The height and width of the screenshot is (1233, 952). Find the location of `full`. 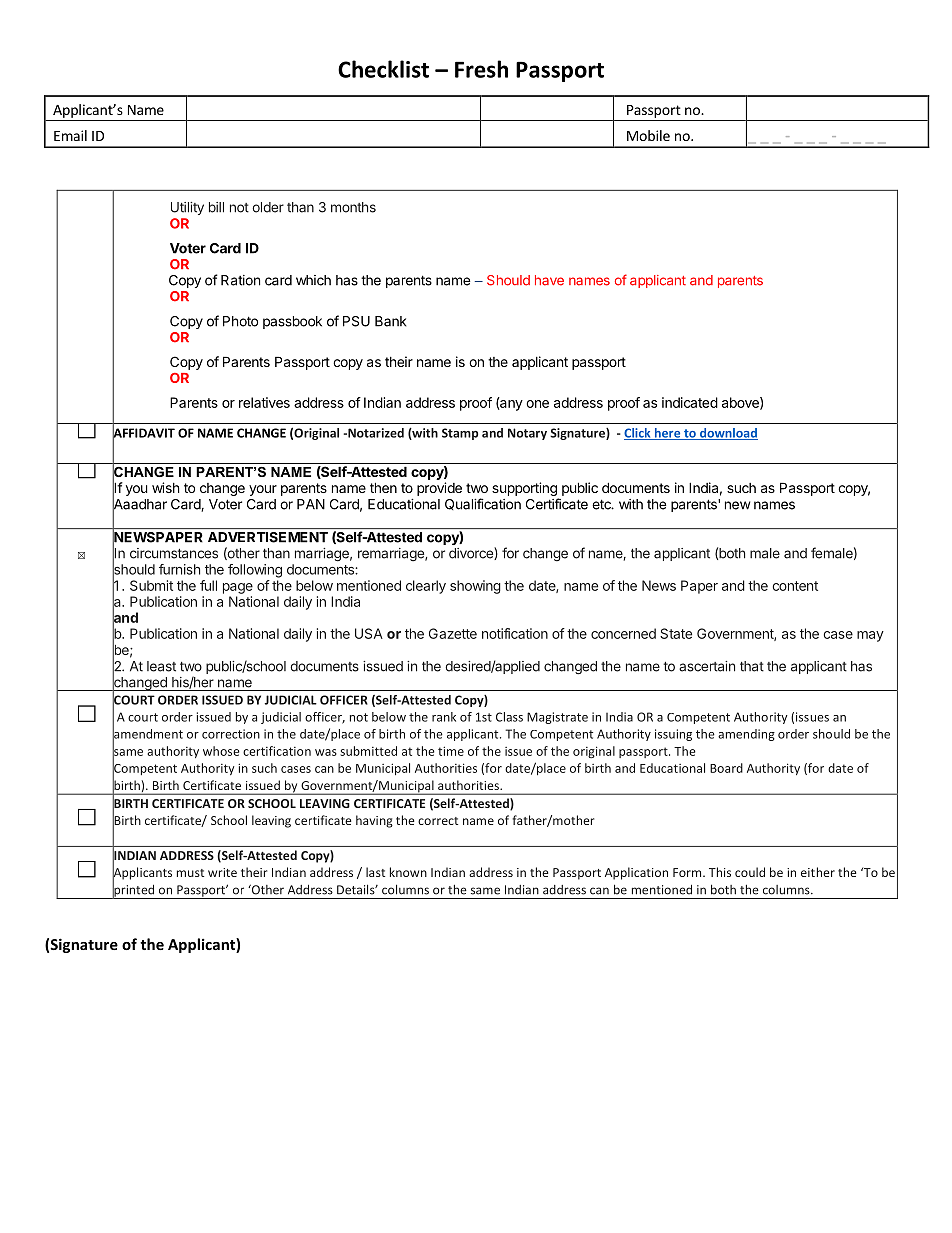

full is located at coordinates (208, 585).
